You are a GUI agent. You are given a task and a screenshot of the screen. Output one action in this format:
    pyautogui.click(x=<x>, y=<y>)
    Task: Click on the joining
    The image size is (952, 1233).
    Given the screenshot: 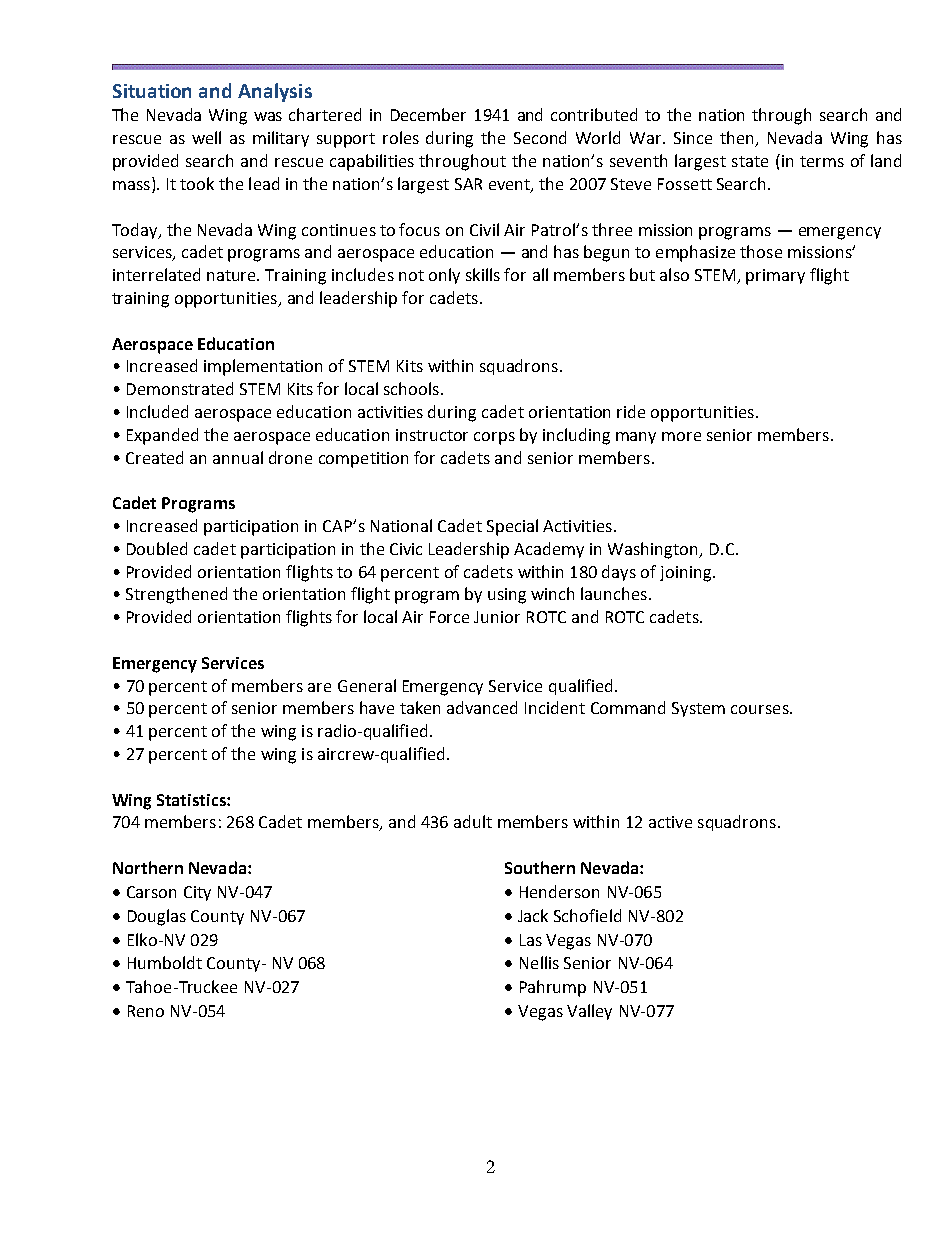 What is the action you would take?
    pyautogui.click(x=685, y=574)
